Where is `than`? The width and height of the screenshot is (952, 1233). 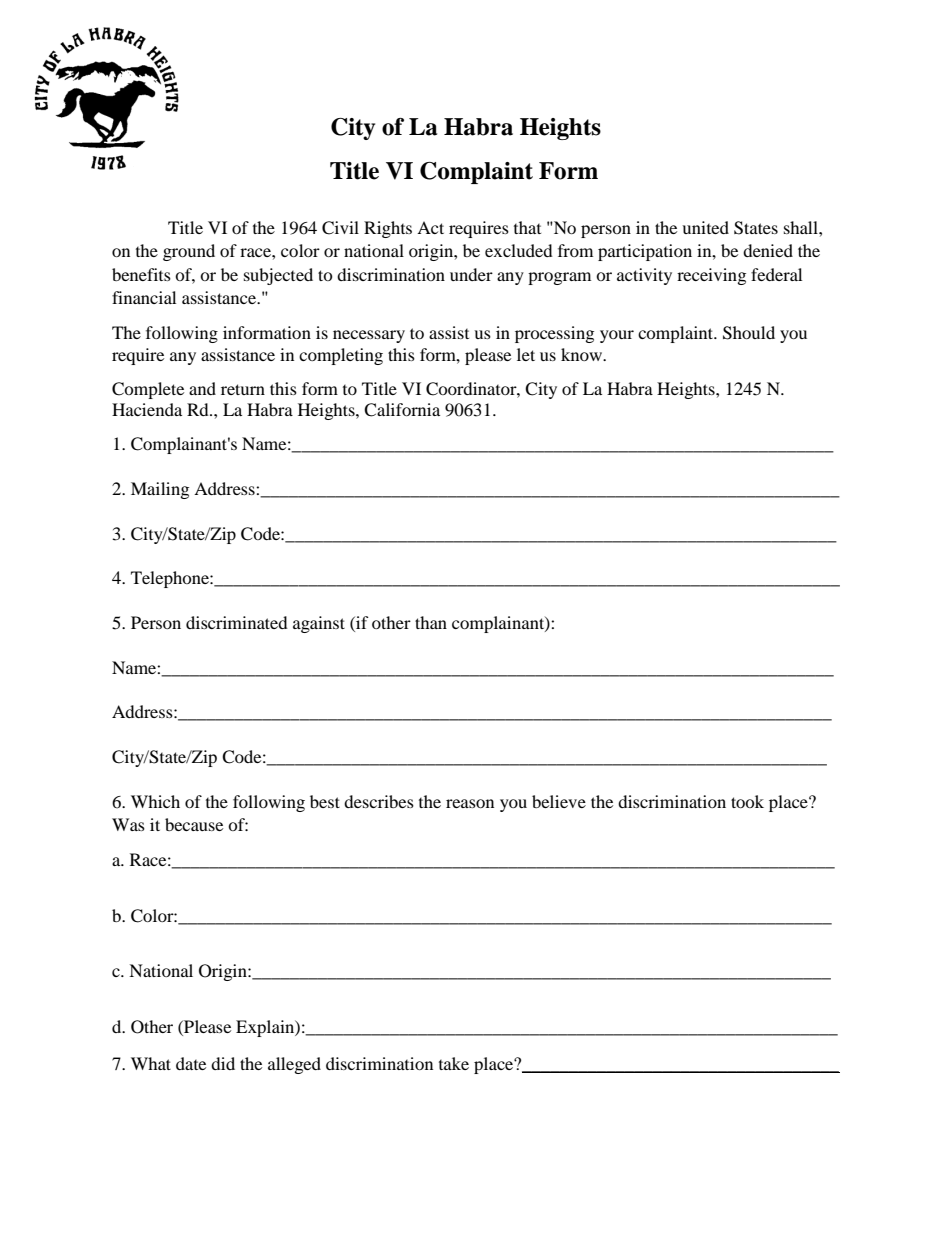
than is located at coordinates (431, 622).
